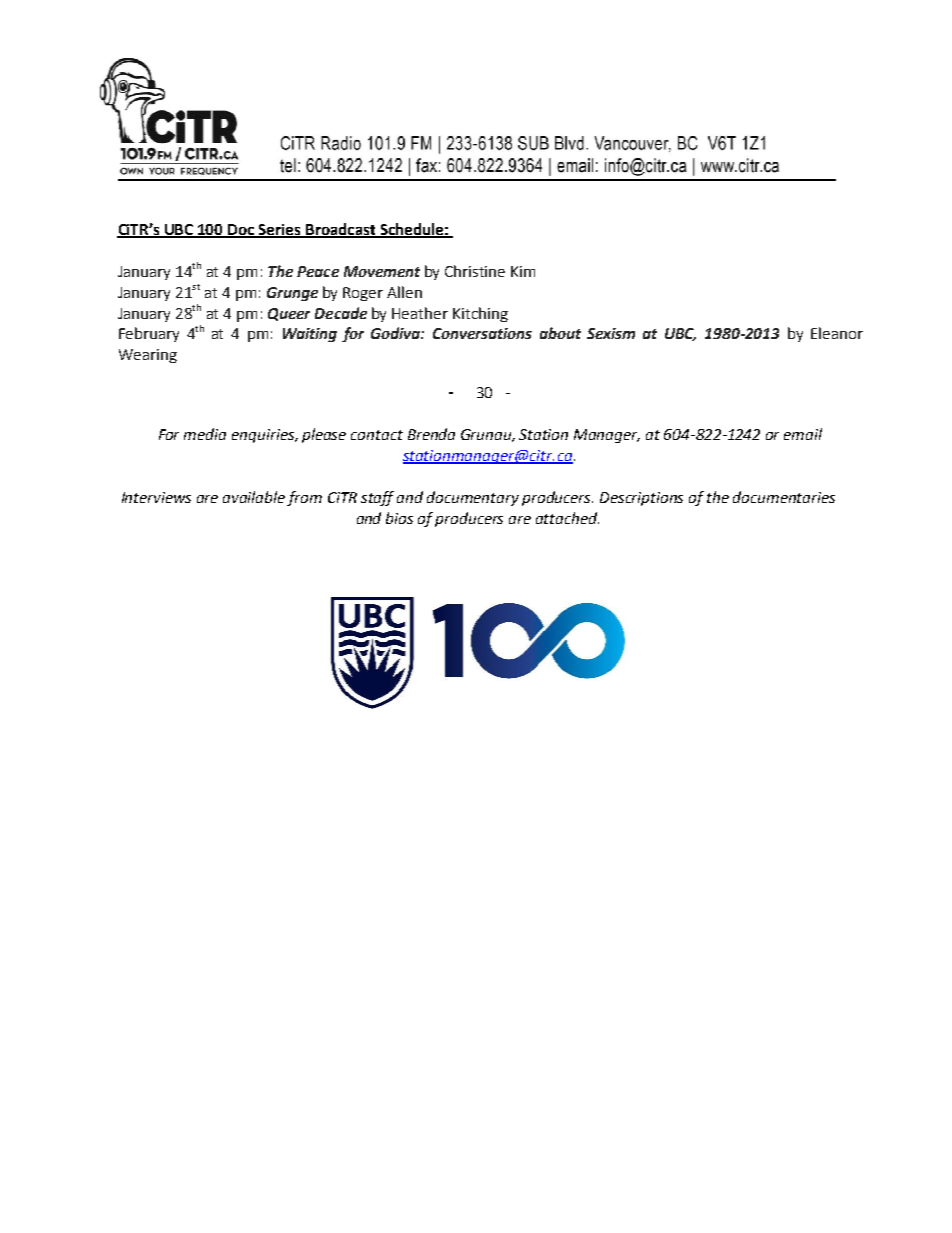  I want to click on Christine, so click(475, 271).
